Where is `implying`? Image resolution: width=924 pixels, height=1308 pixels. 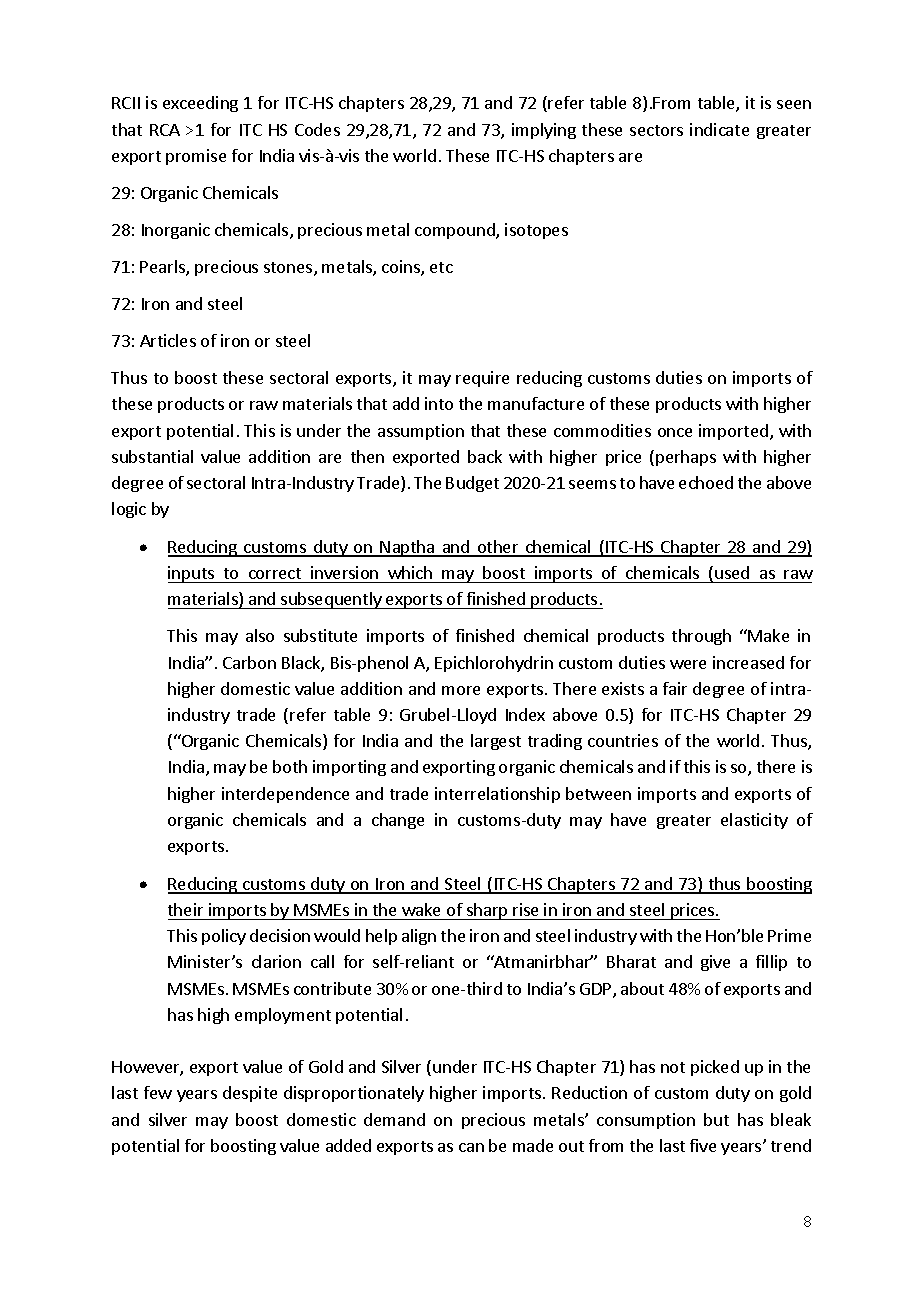
implying is located at coordinates (544, 131).
